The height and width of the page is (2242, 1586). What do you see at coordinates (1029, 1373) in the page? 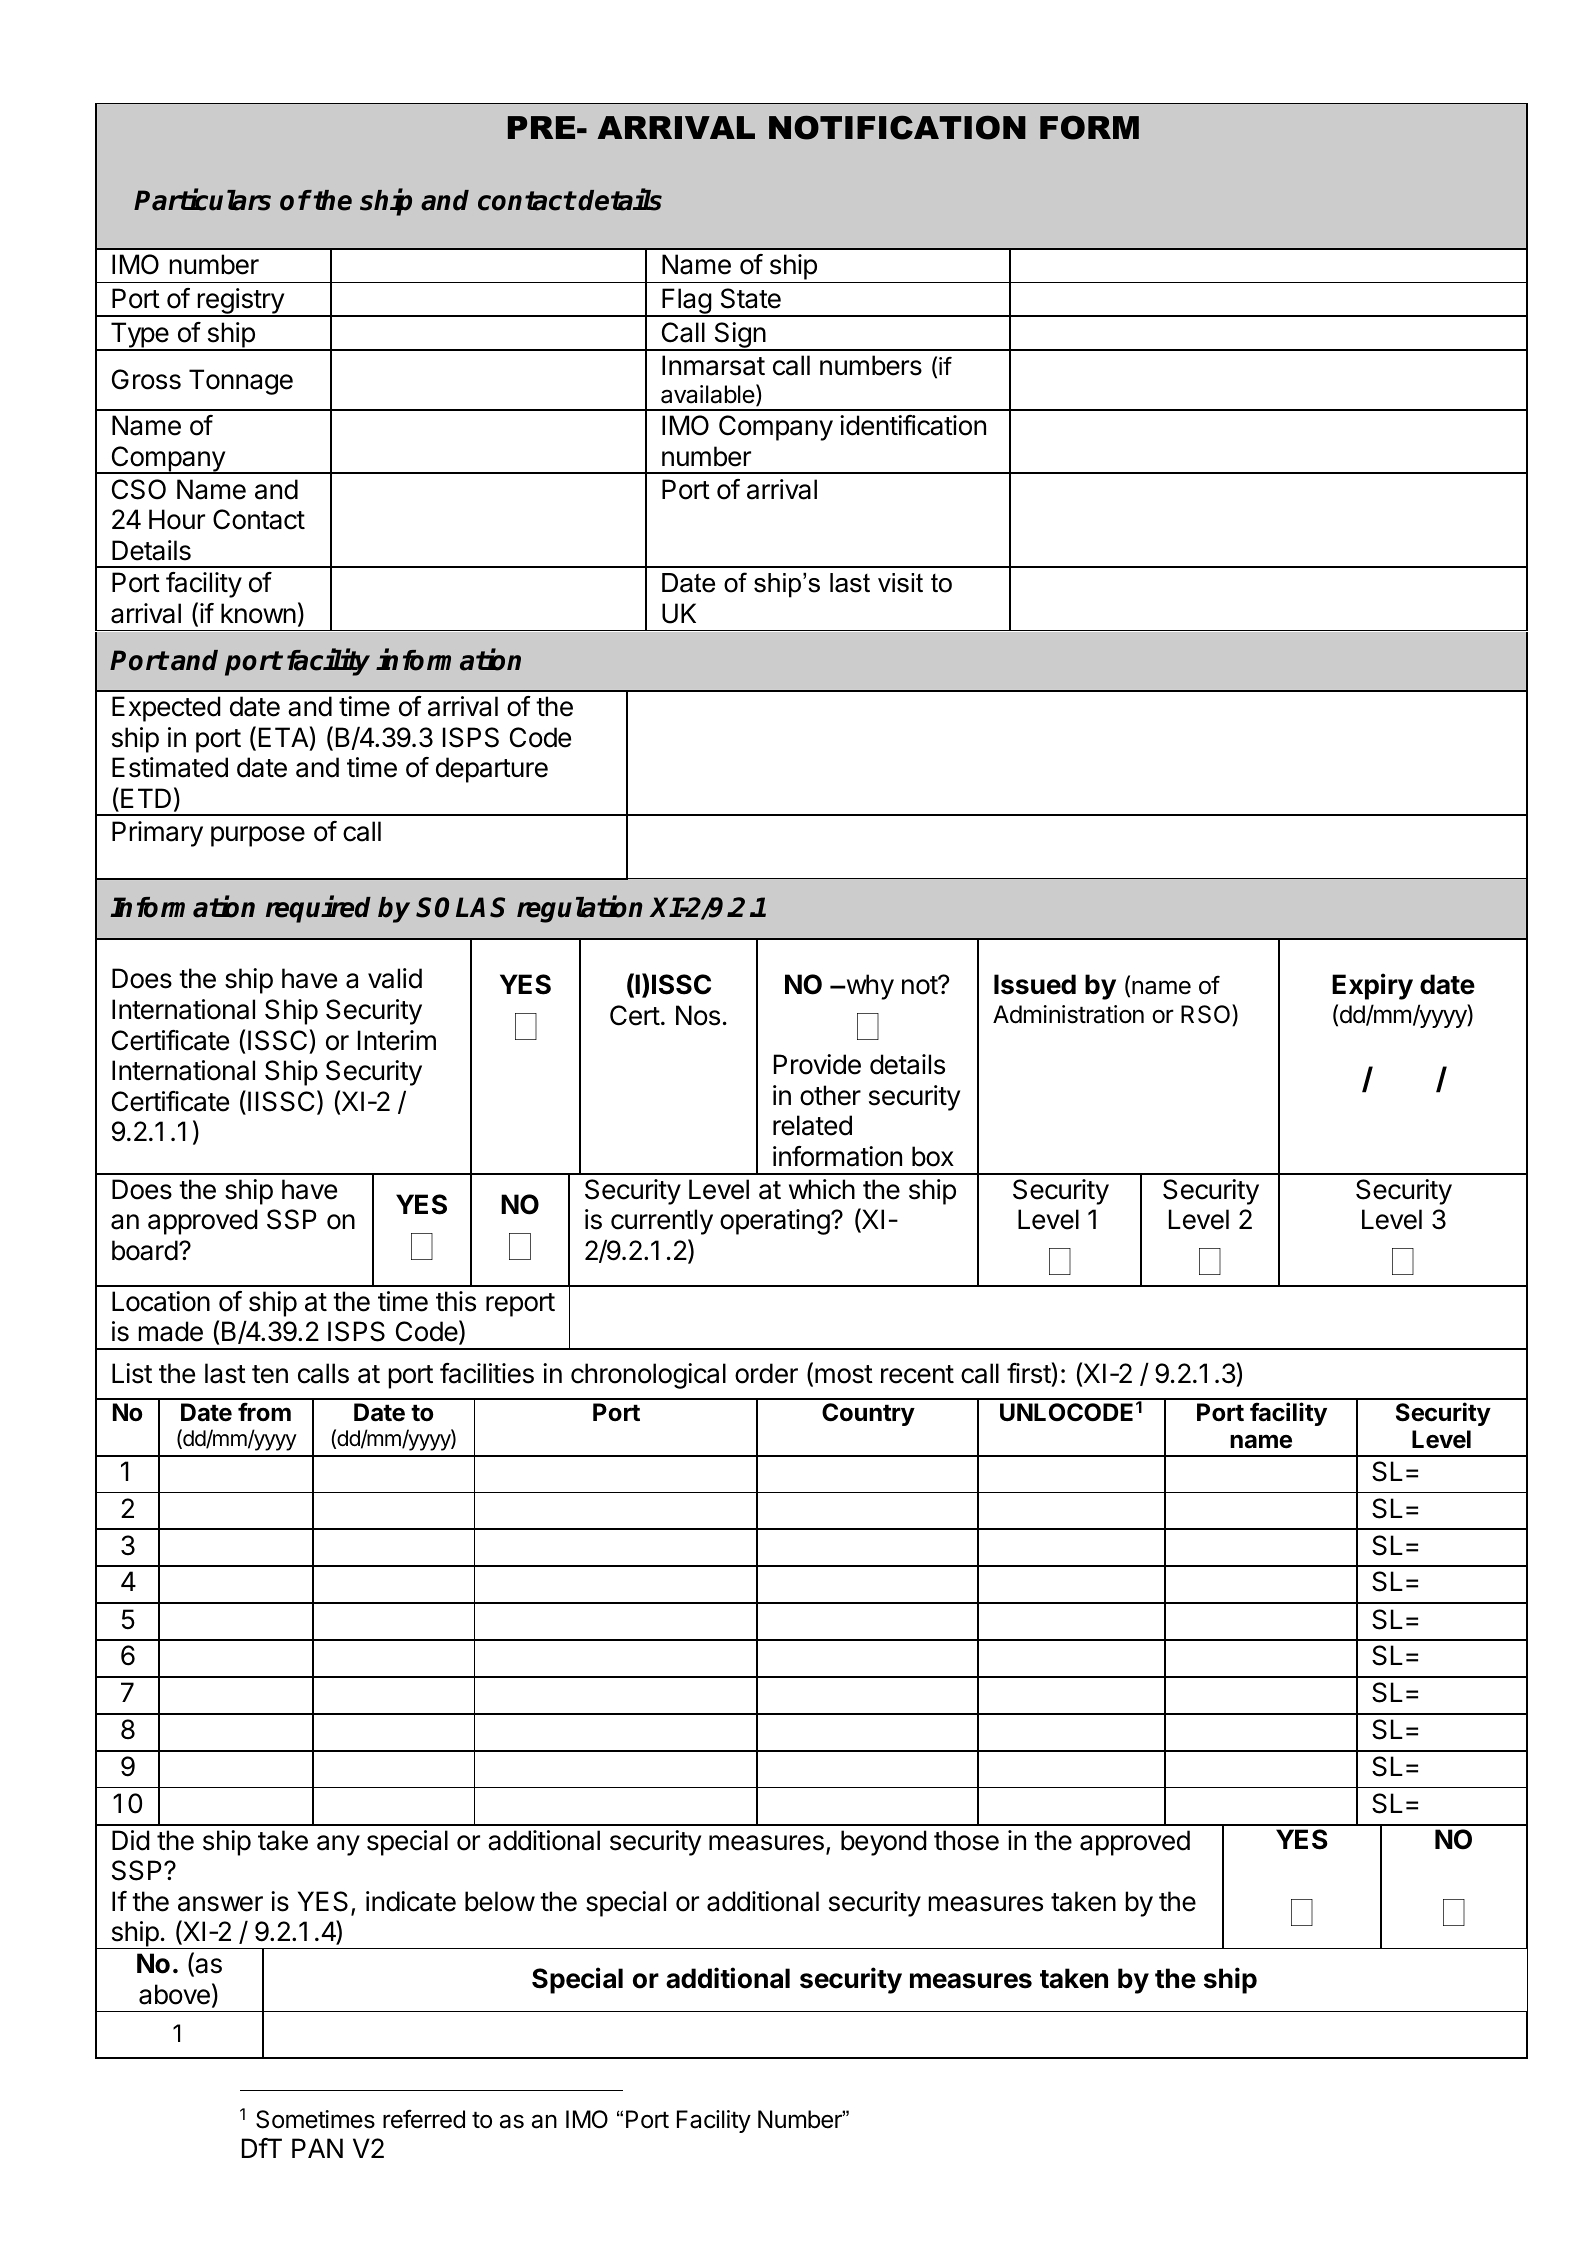
I see `first` at bounding box center [1029, 1373].
